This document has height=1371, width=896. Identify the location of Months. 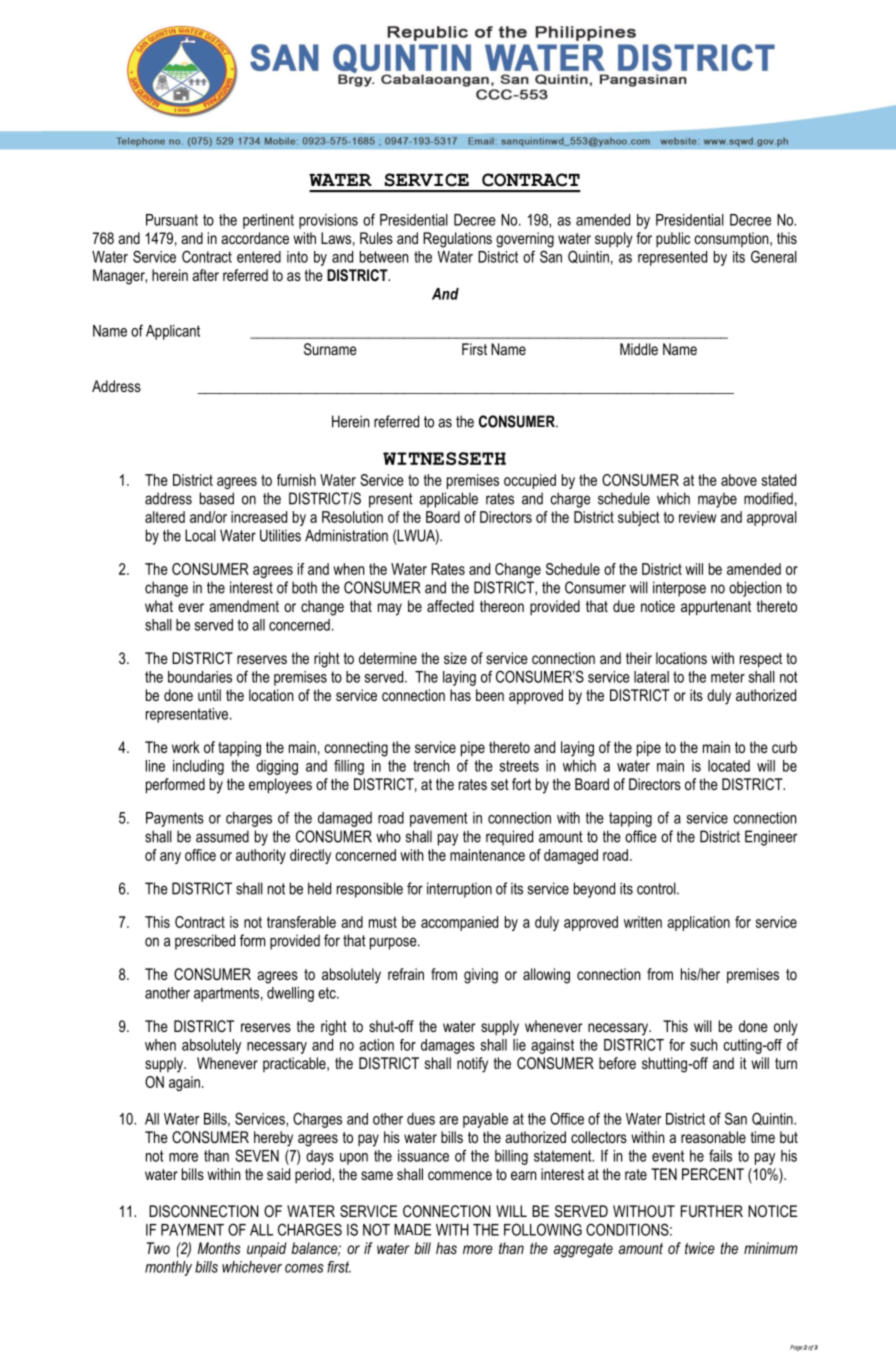
(219, 1248).
